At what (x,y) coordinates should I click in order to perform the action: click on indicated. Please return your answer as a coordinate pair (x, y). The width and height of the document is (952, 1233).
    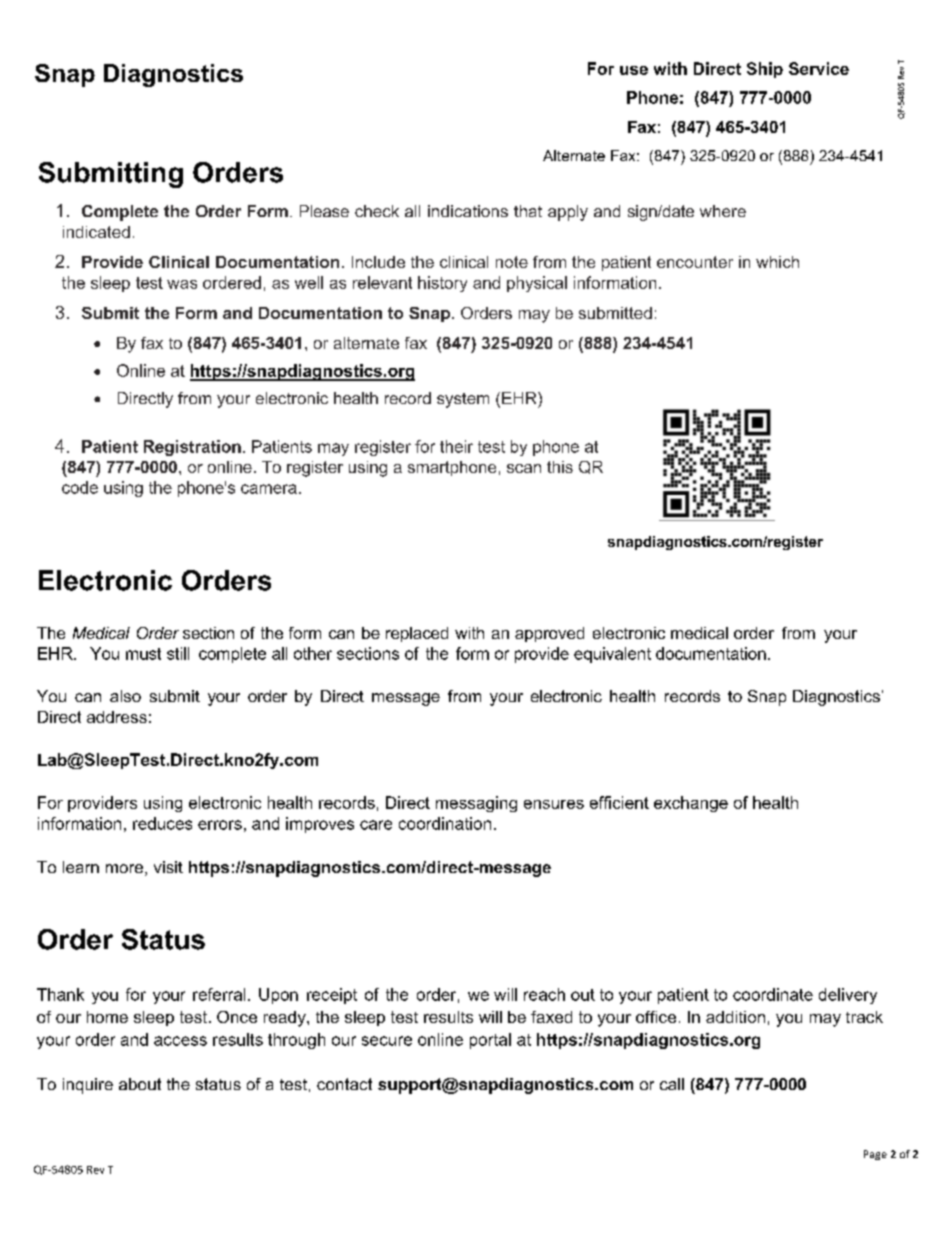
    Looking at the image, I should click on (96, 232).
